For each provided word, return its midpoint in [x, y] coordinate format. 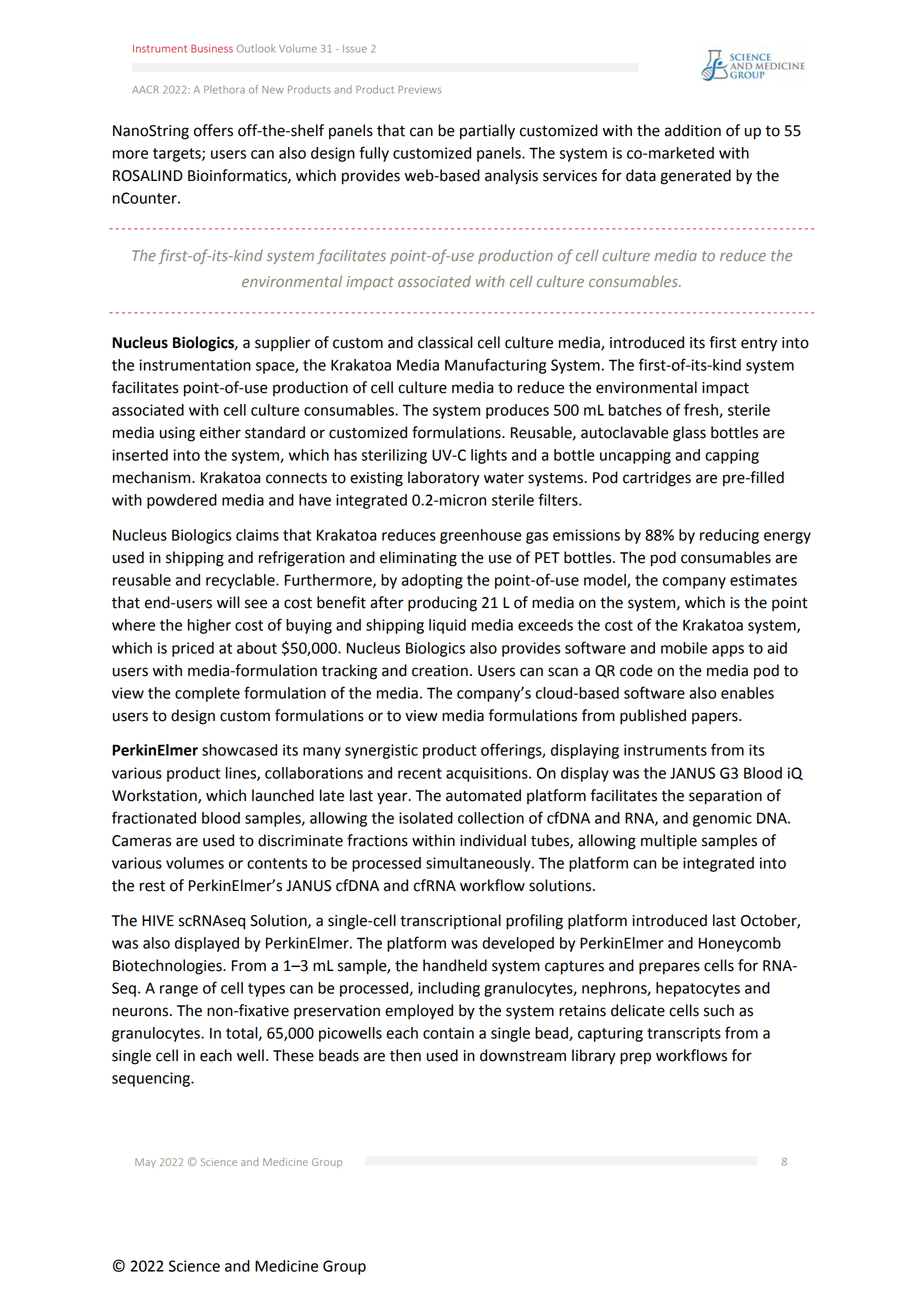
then [405, 1055]
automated [483, 795]
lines [242, 774]
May [145, 1163]
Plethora [224, 89]
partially [487, 132]
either [220, 432]
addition [693, 130]
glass [689, 434]
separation [725, 797]
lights [489, 456]
